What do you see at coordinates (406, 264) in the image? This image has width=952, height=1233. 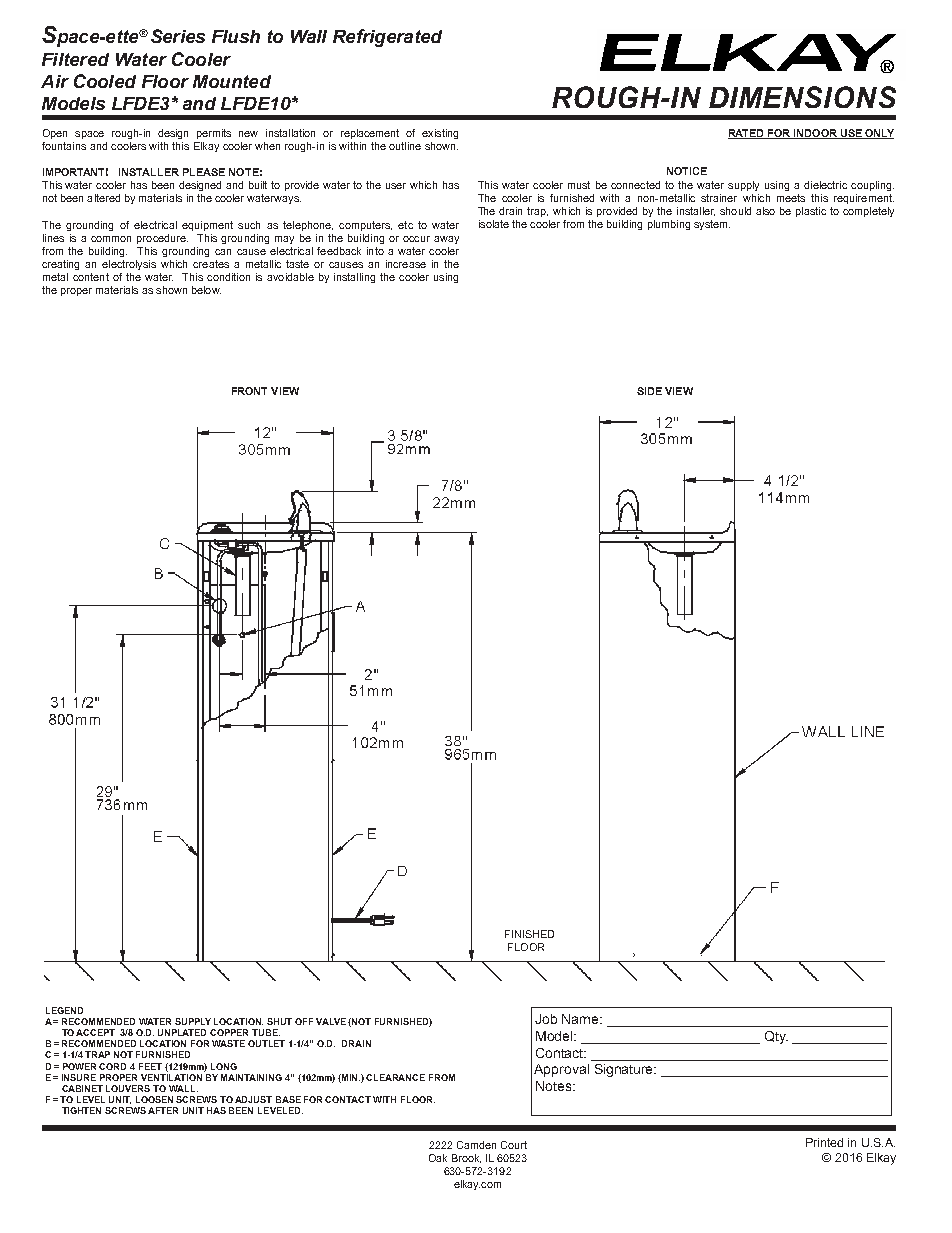 I see `increase` at bounding box center [406, 264].
